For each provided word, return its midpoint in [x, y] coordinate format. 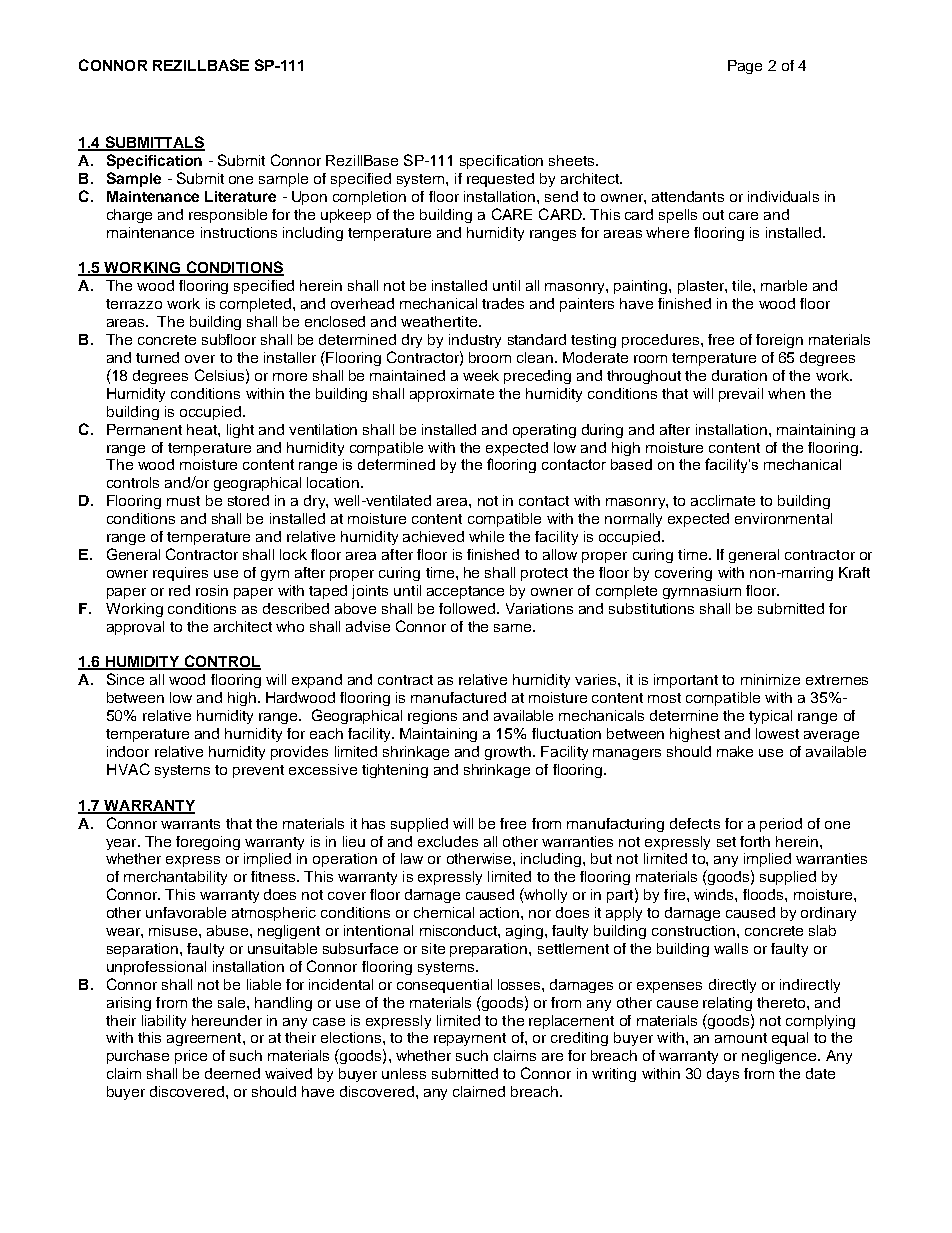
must [183, 501]
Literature [240, 196]
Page [745, 67]
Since [125, 679]
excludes [448, 841]
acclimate [723, 500]
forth [755, 841]
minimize [770, 679]
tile [743, 285]
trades [503, 303]
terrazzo [134, 304]
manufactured [458, 697]
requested [500, 180]
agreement [205, 1039]
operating [544, 431]
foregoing [208, 843]
